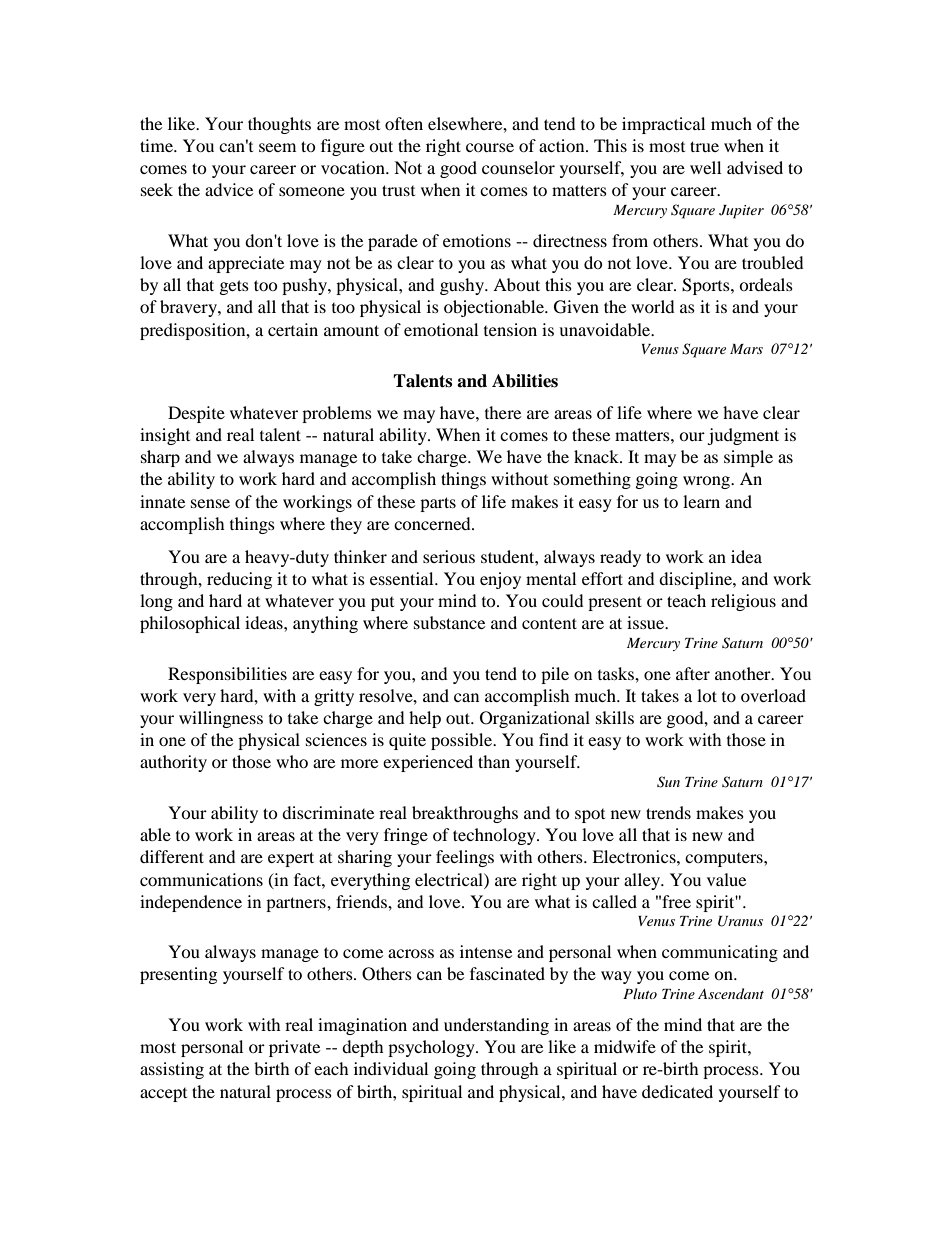 The image size is (952, 1233). I want to click on possible, so click(463, 741).
